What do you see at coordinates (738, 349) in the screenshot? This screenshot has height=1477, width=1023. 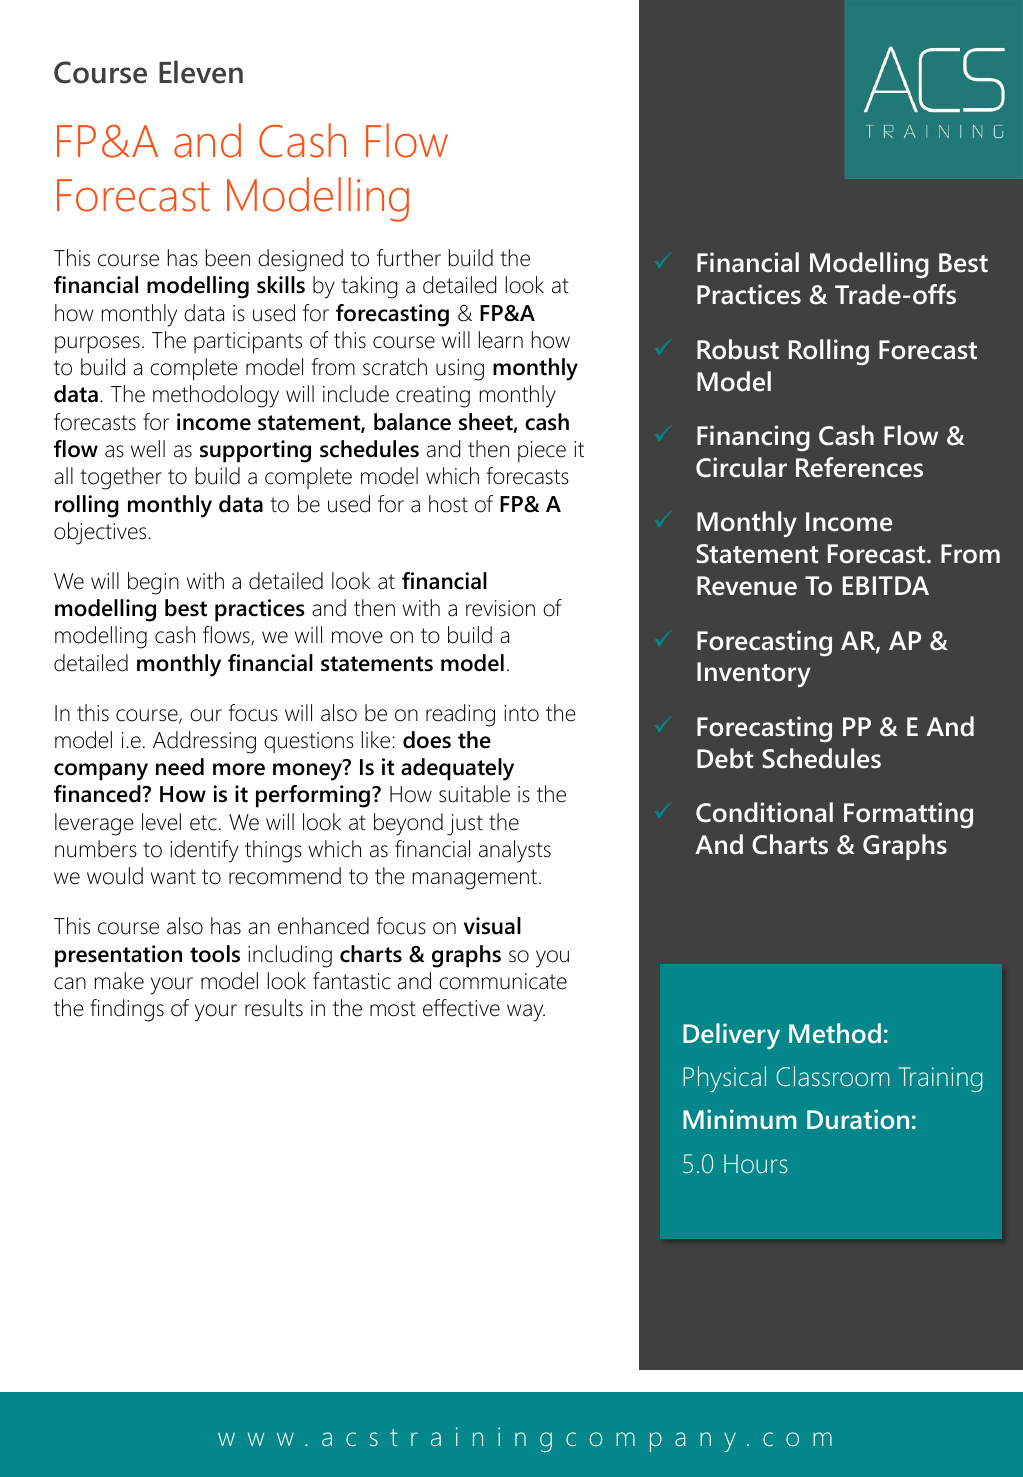 I see `Robust` at bounding box center [738, 349].
